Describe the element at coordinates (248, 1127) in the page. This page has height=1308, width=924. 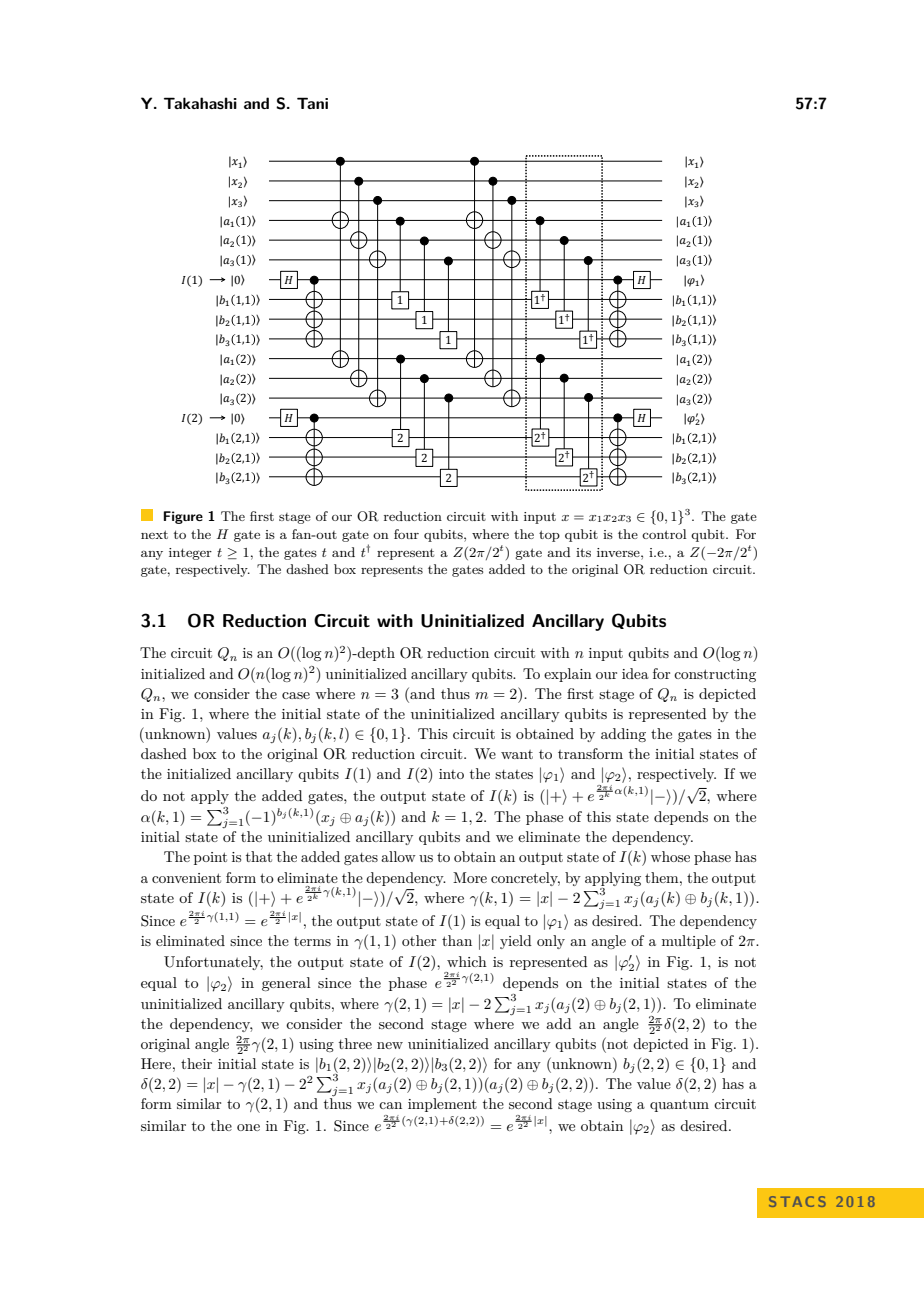
I see `one` at that location.
